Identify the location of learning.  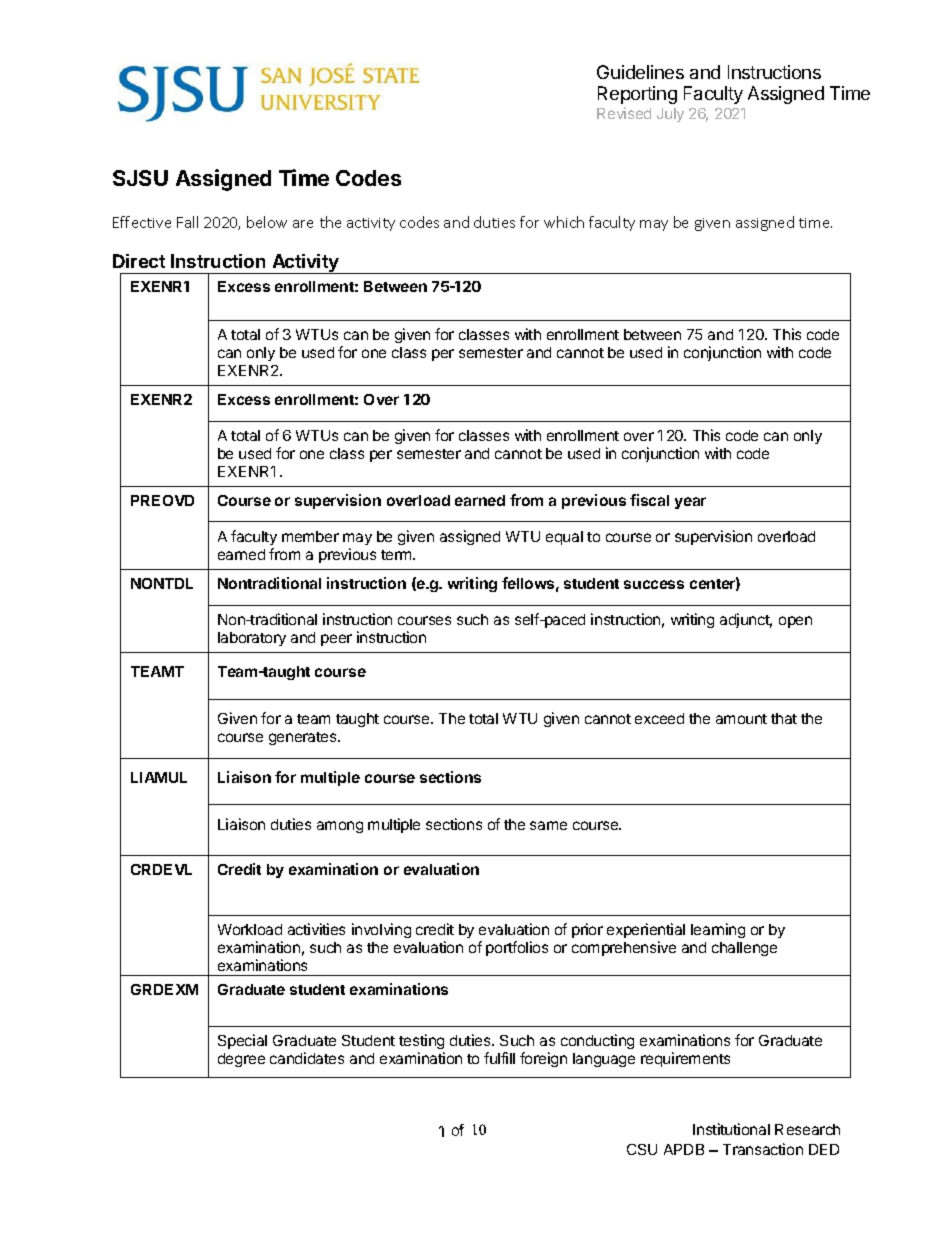
(718, 930).
